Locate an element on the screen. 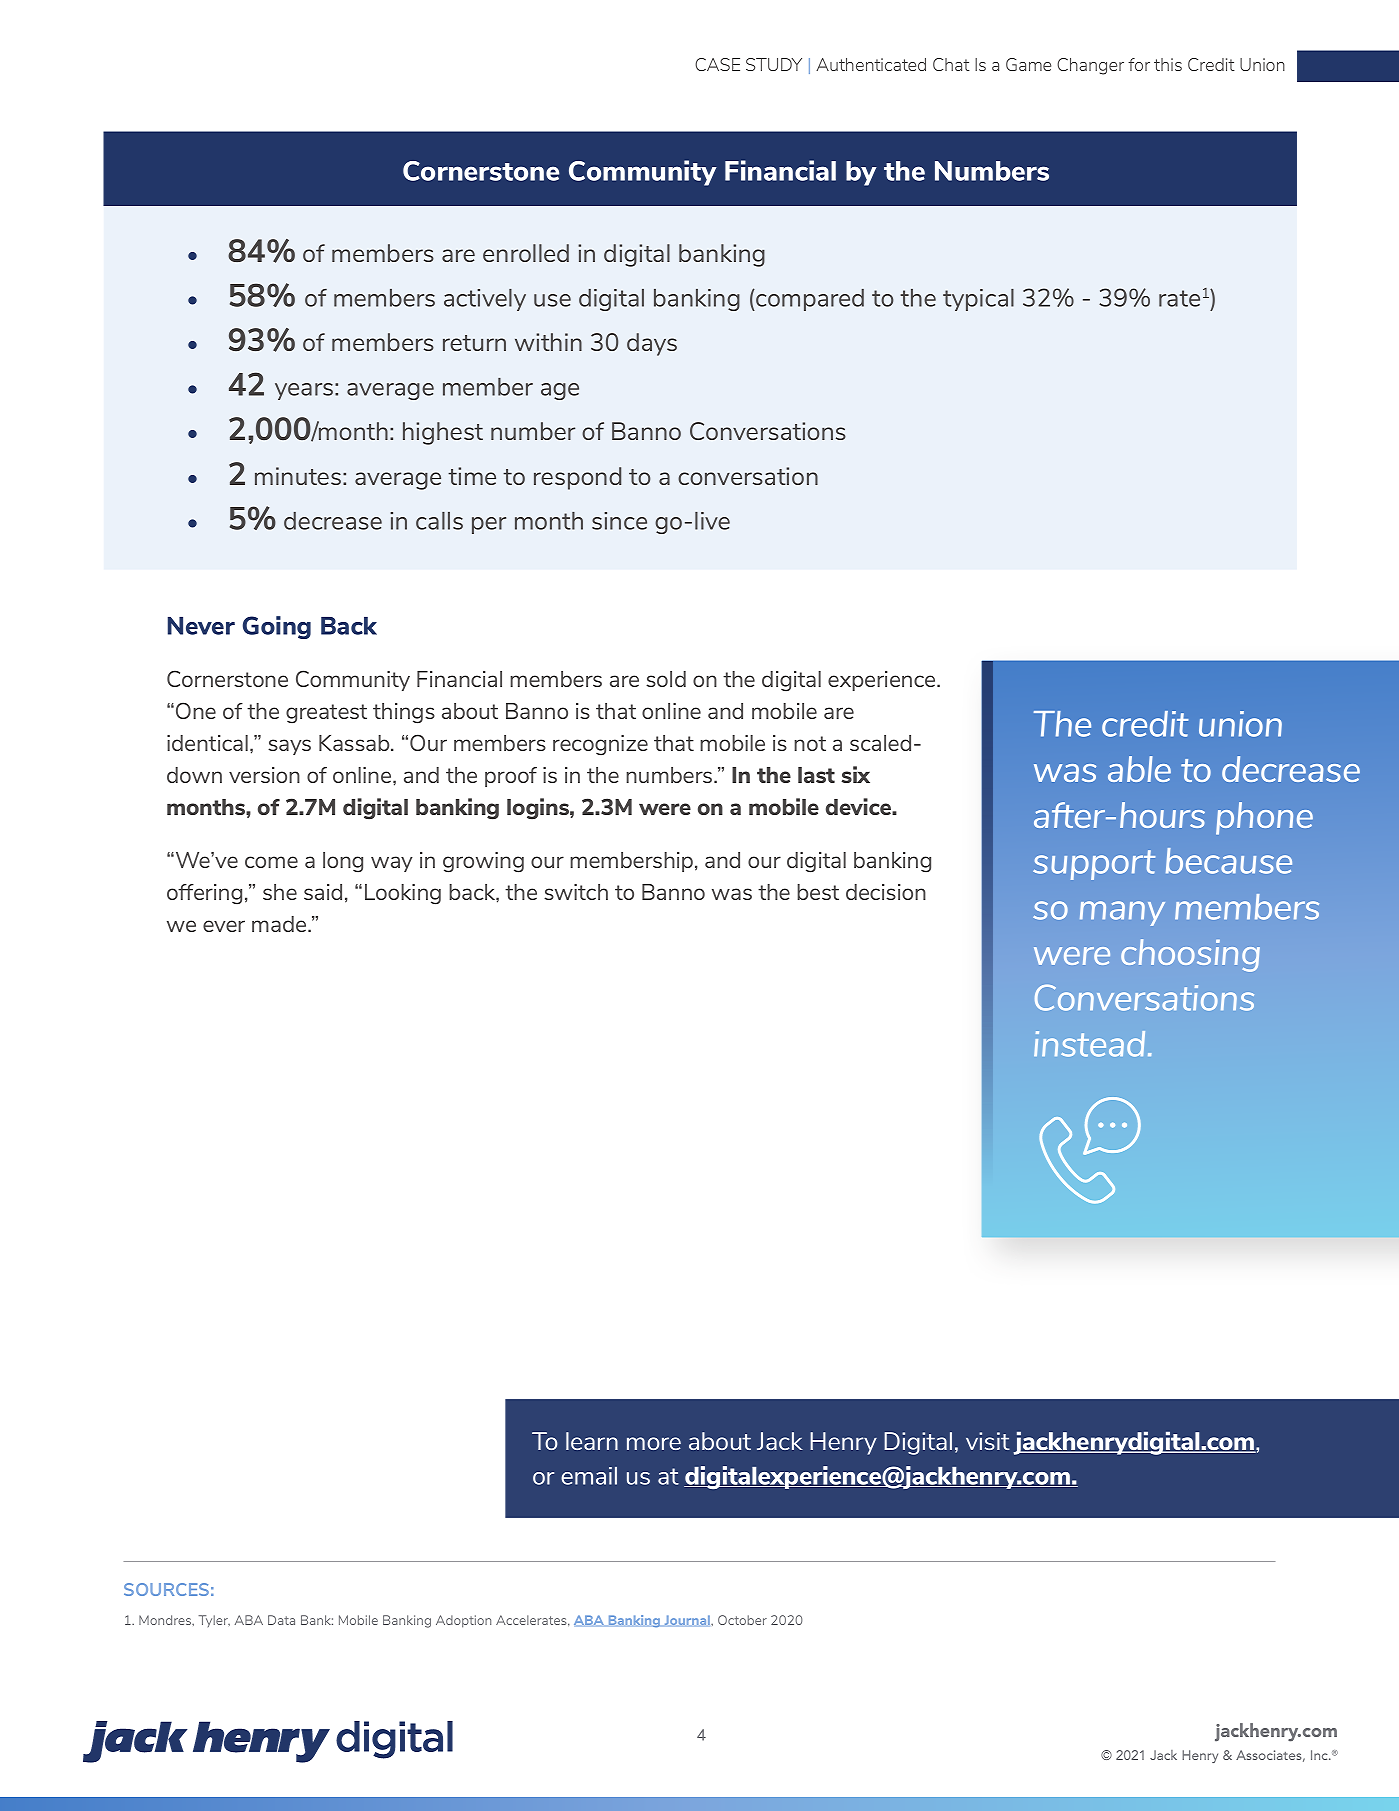  instead is located at coordinates (1089, 1044).
